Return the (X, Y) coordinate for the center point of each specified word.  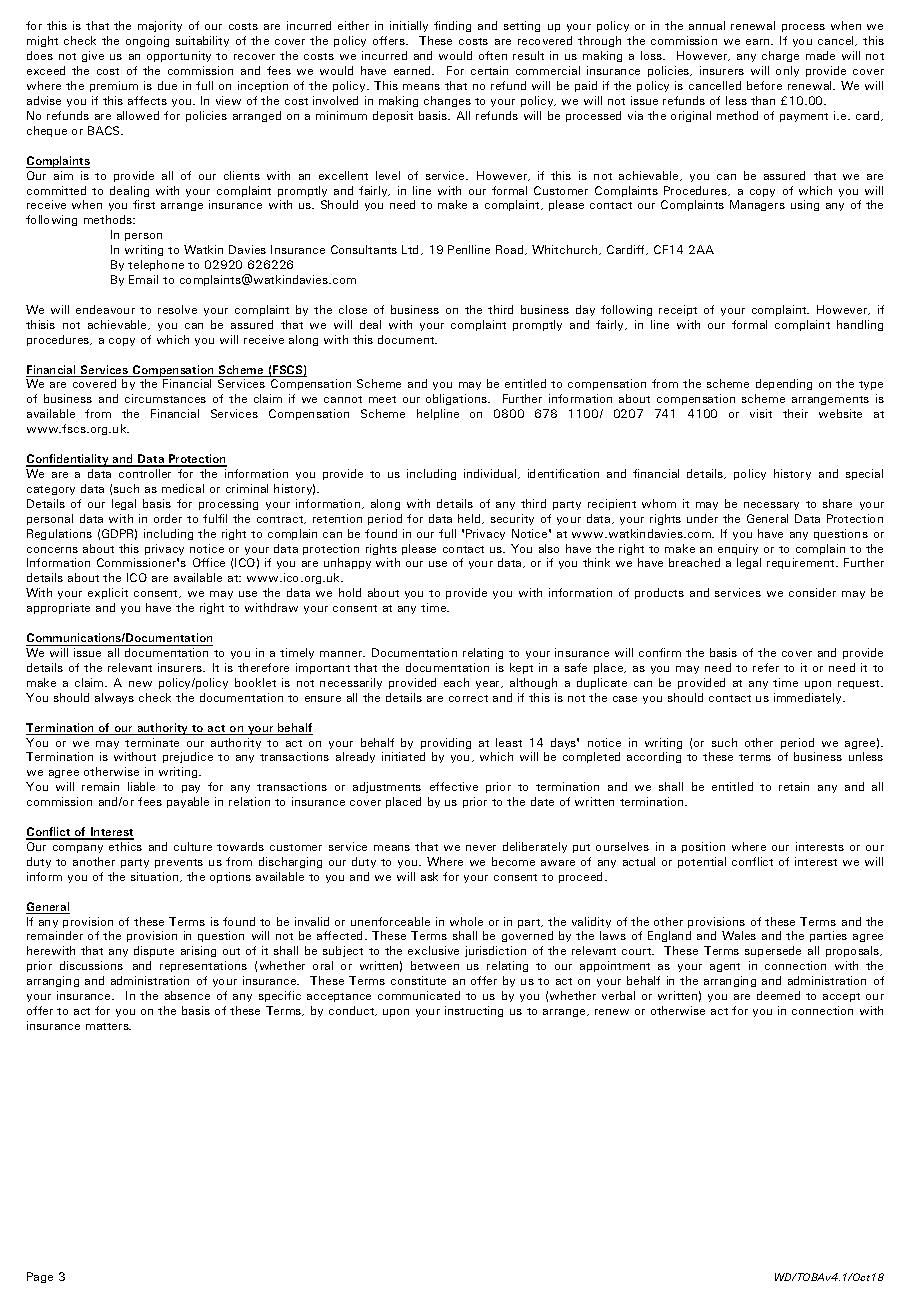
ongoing (147, 41)
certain (489, 70)
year (489, 685)
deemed (778, 995)
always (114, 698)
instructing (474, 1011)
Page (40, 1277)
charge (780, 56)
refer (766, 667)
